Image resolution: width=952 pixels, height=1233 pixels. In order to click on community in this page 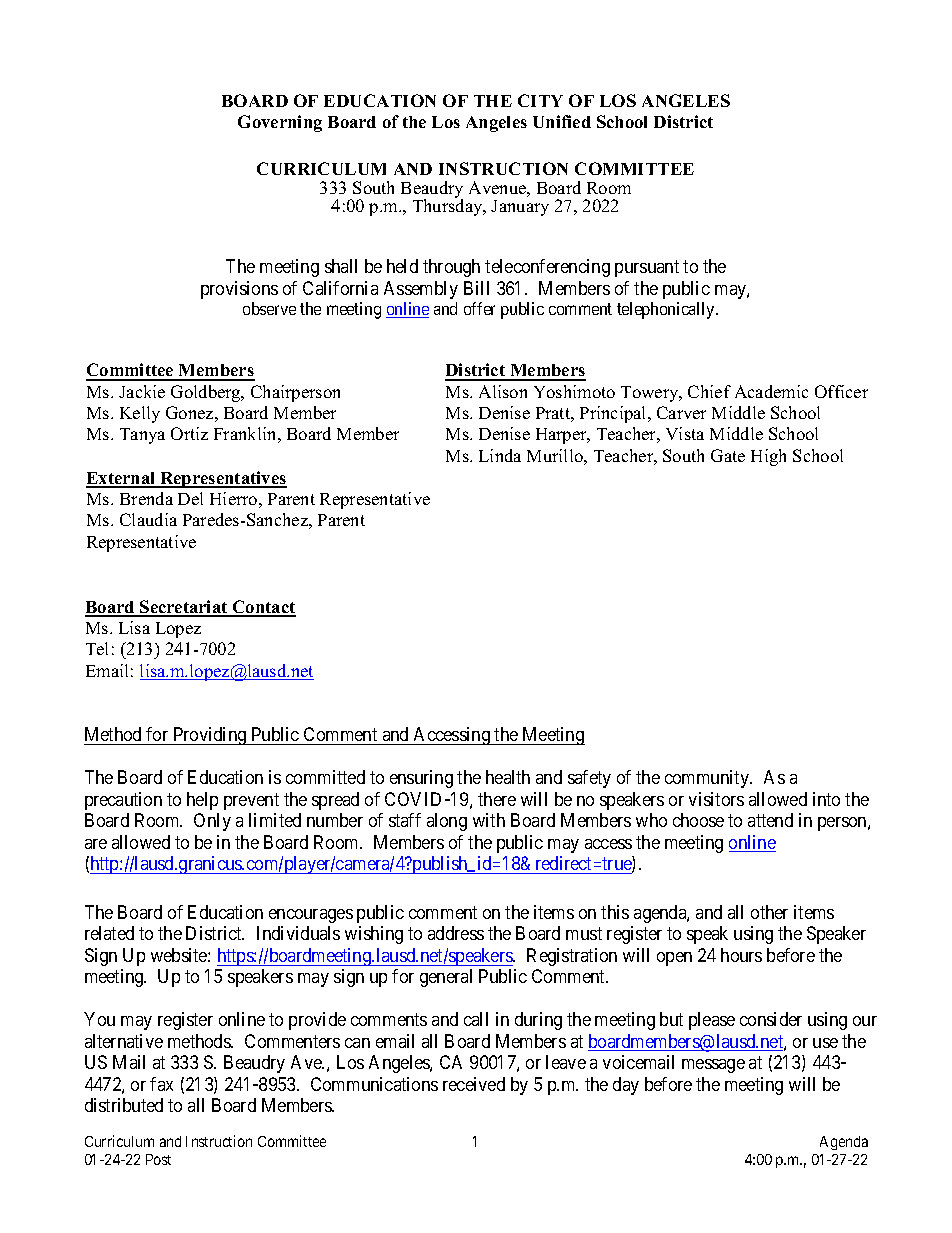, I will do `click(708, 779)`.
